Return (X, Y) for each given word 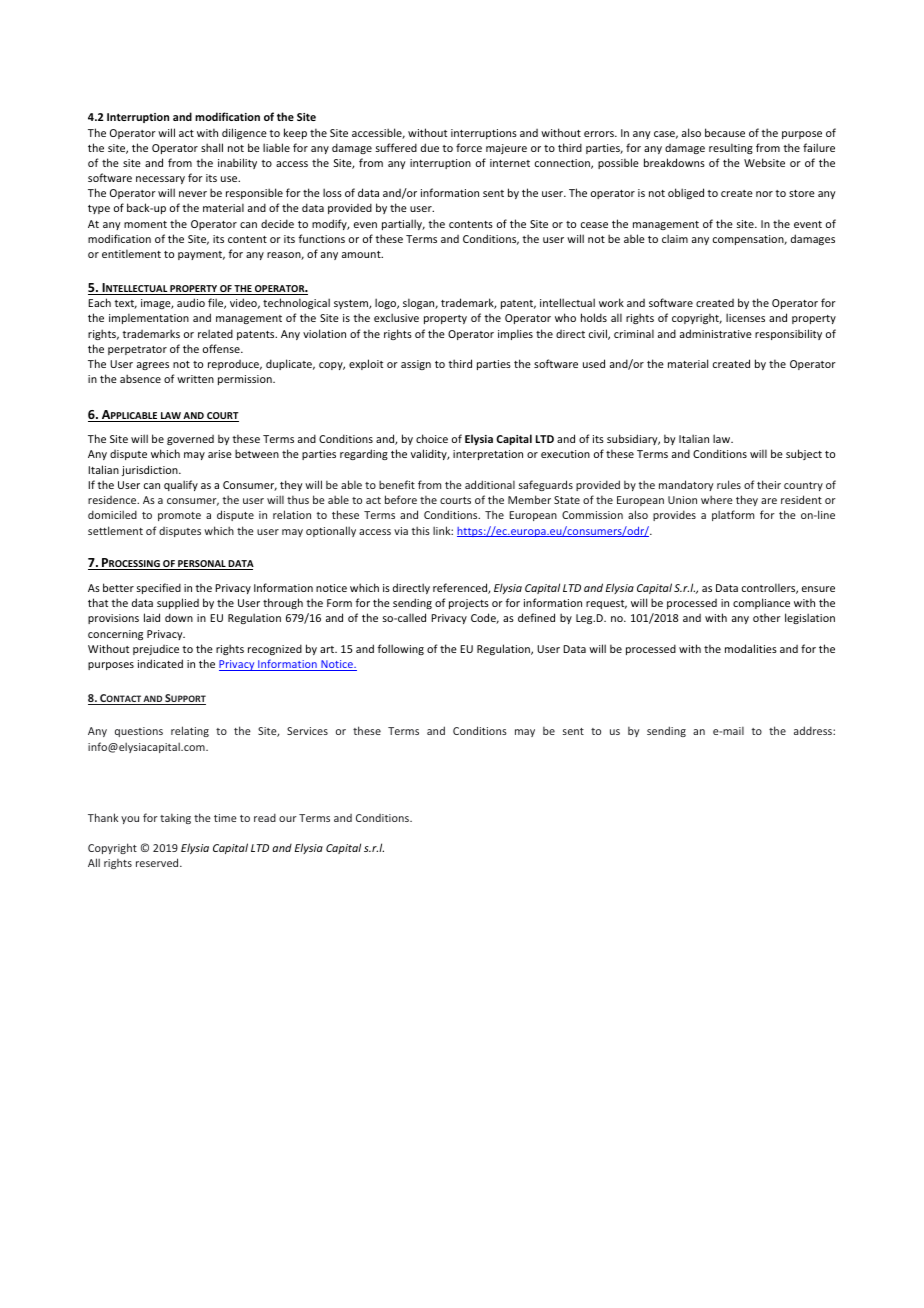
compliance (761, 603)
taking (175, 819)
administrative (716, 333)
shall (212, 147)
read (265, 817)
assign (416, 365)
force (469, 147)
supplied (178, 603)
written (195, 379)
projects (469, 604)
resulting (731, 148)
